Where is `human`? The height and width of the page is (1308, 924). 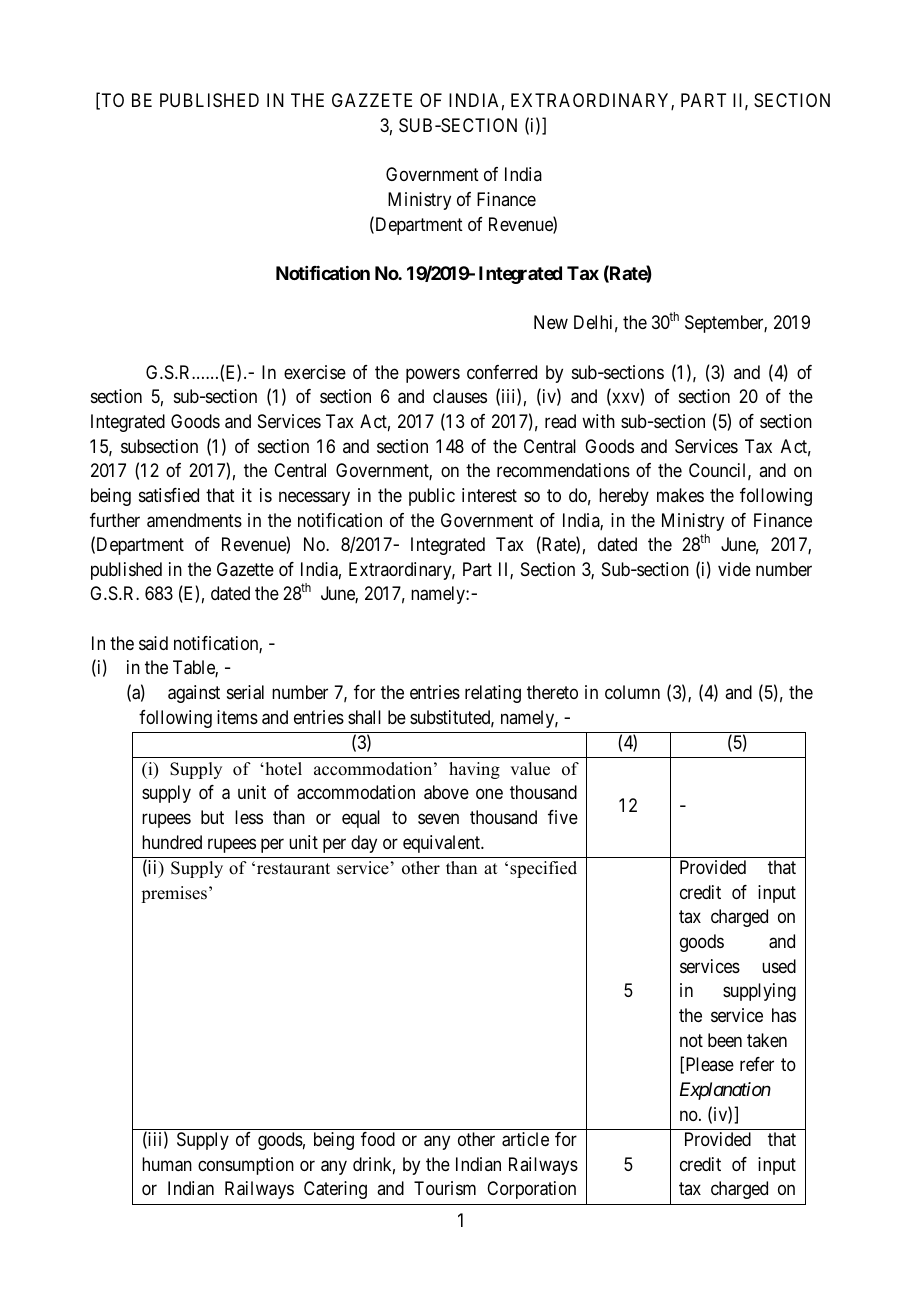
human is located at coordinates (167, 1164).
